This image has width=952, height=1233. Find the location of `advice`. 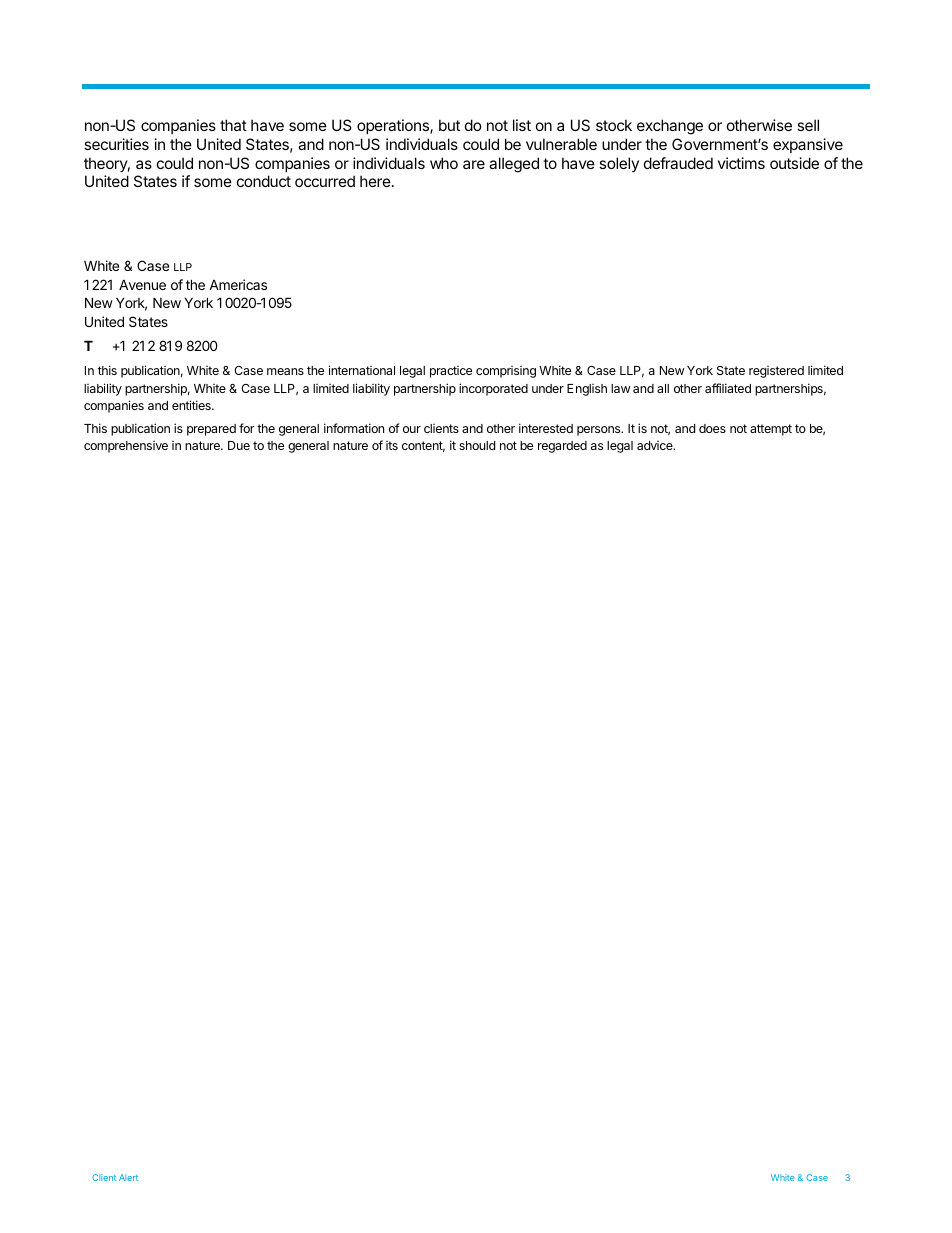

advice is located at coordinates (656, 445).
